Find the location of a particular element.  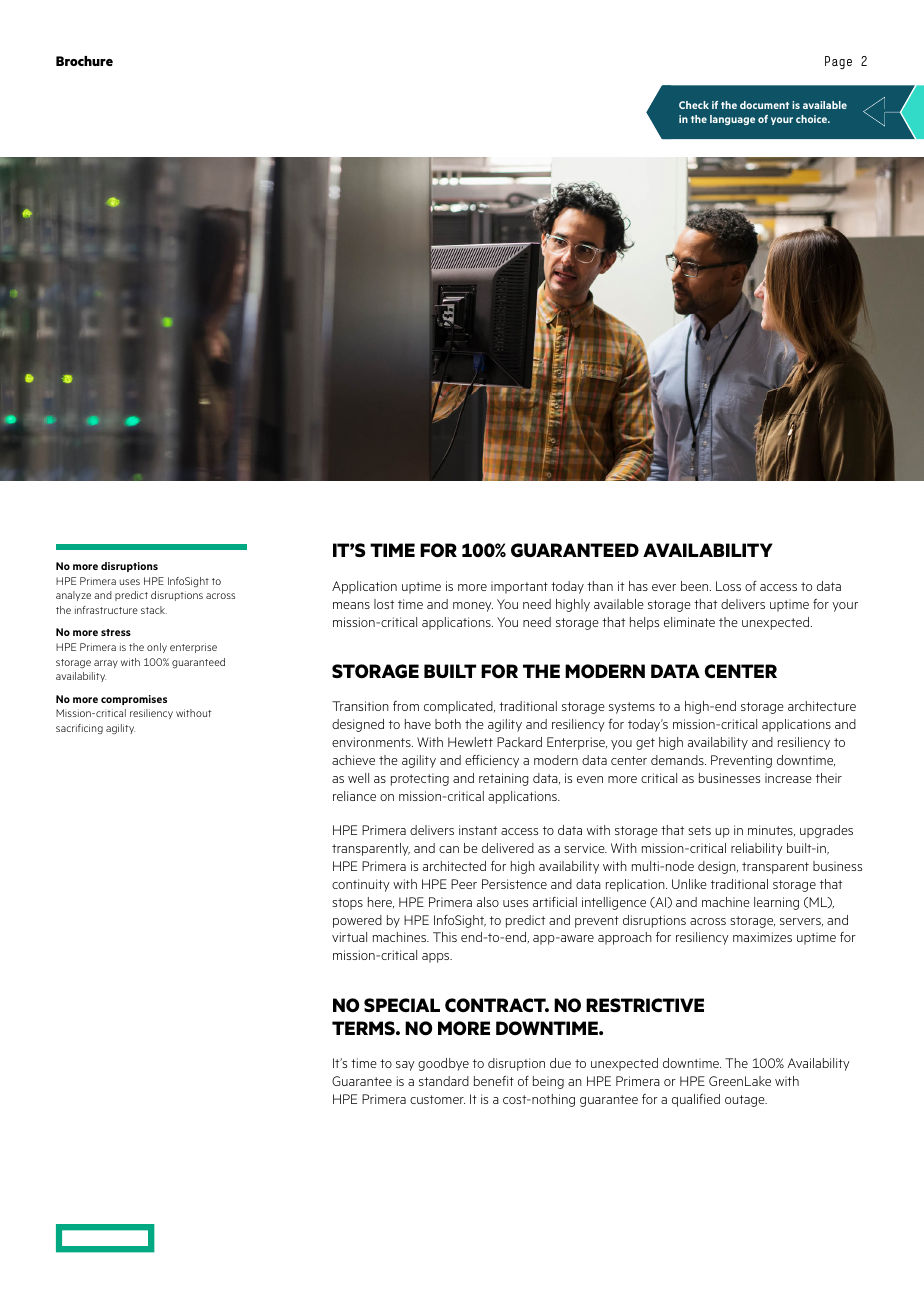

important is located at coordinates (519, 587).
